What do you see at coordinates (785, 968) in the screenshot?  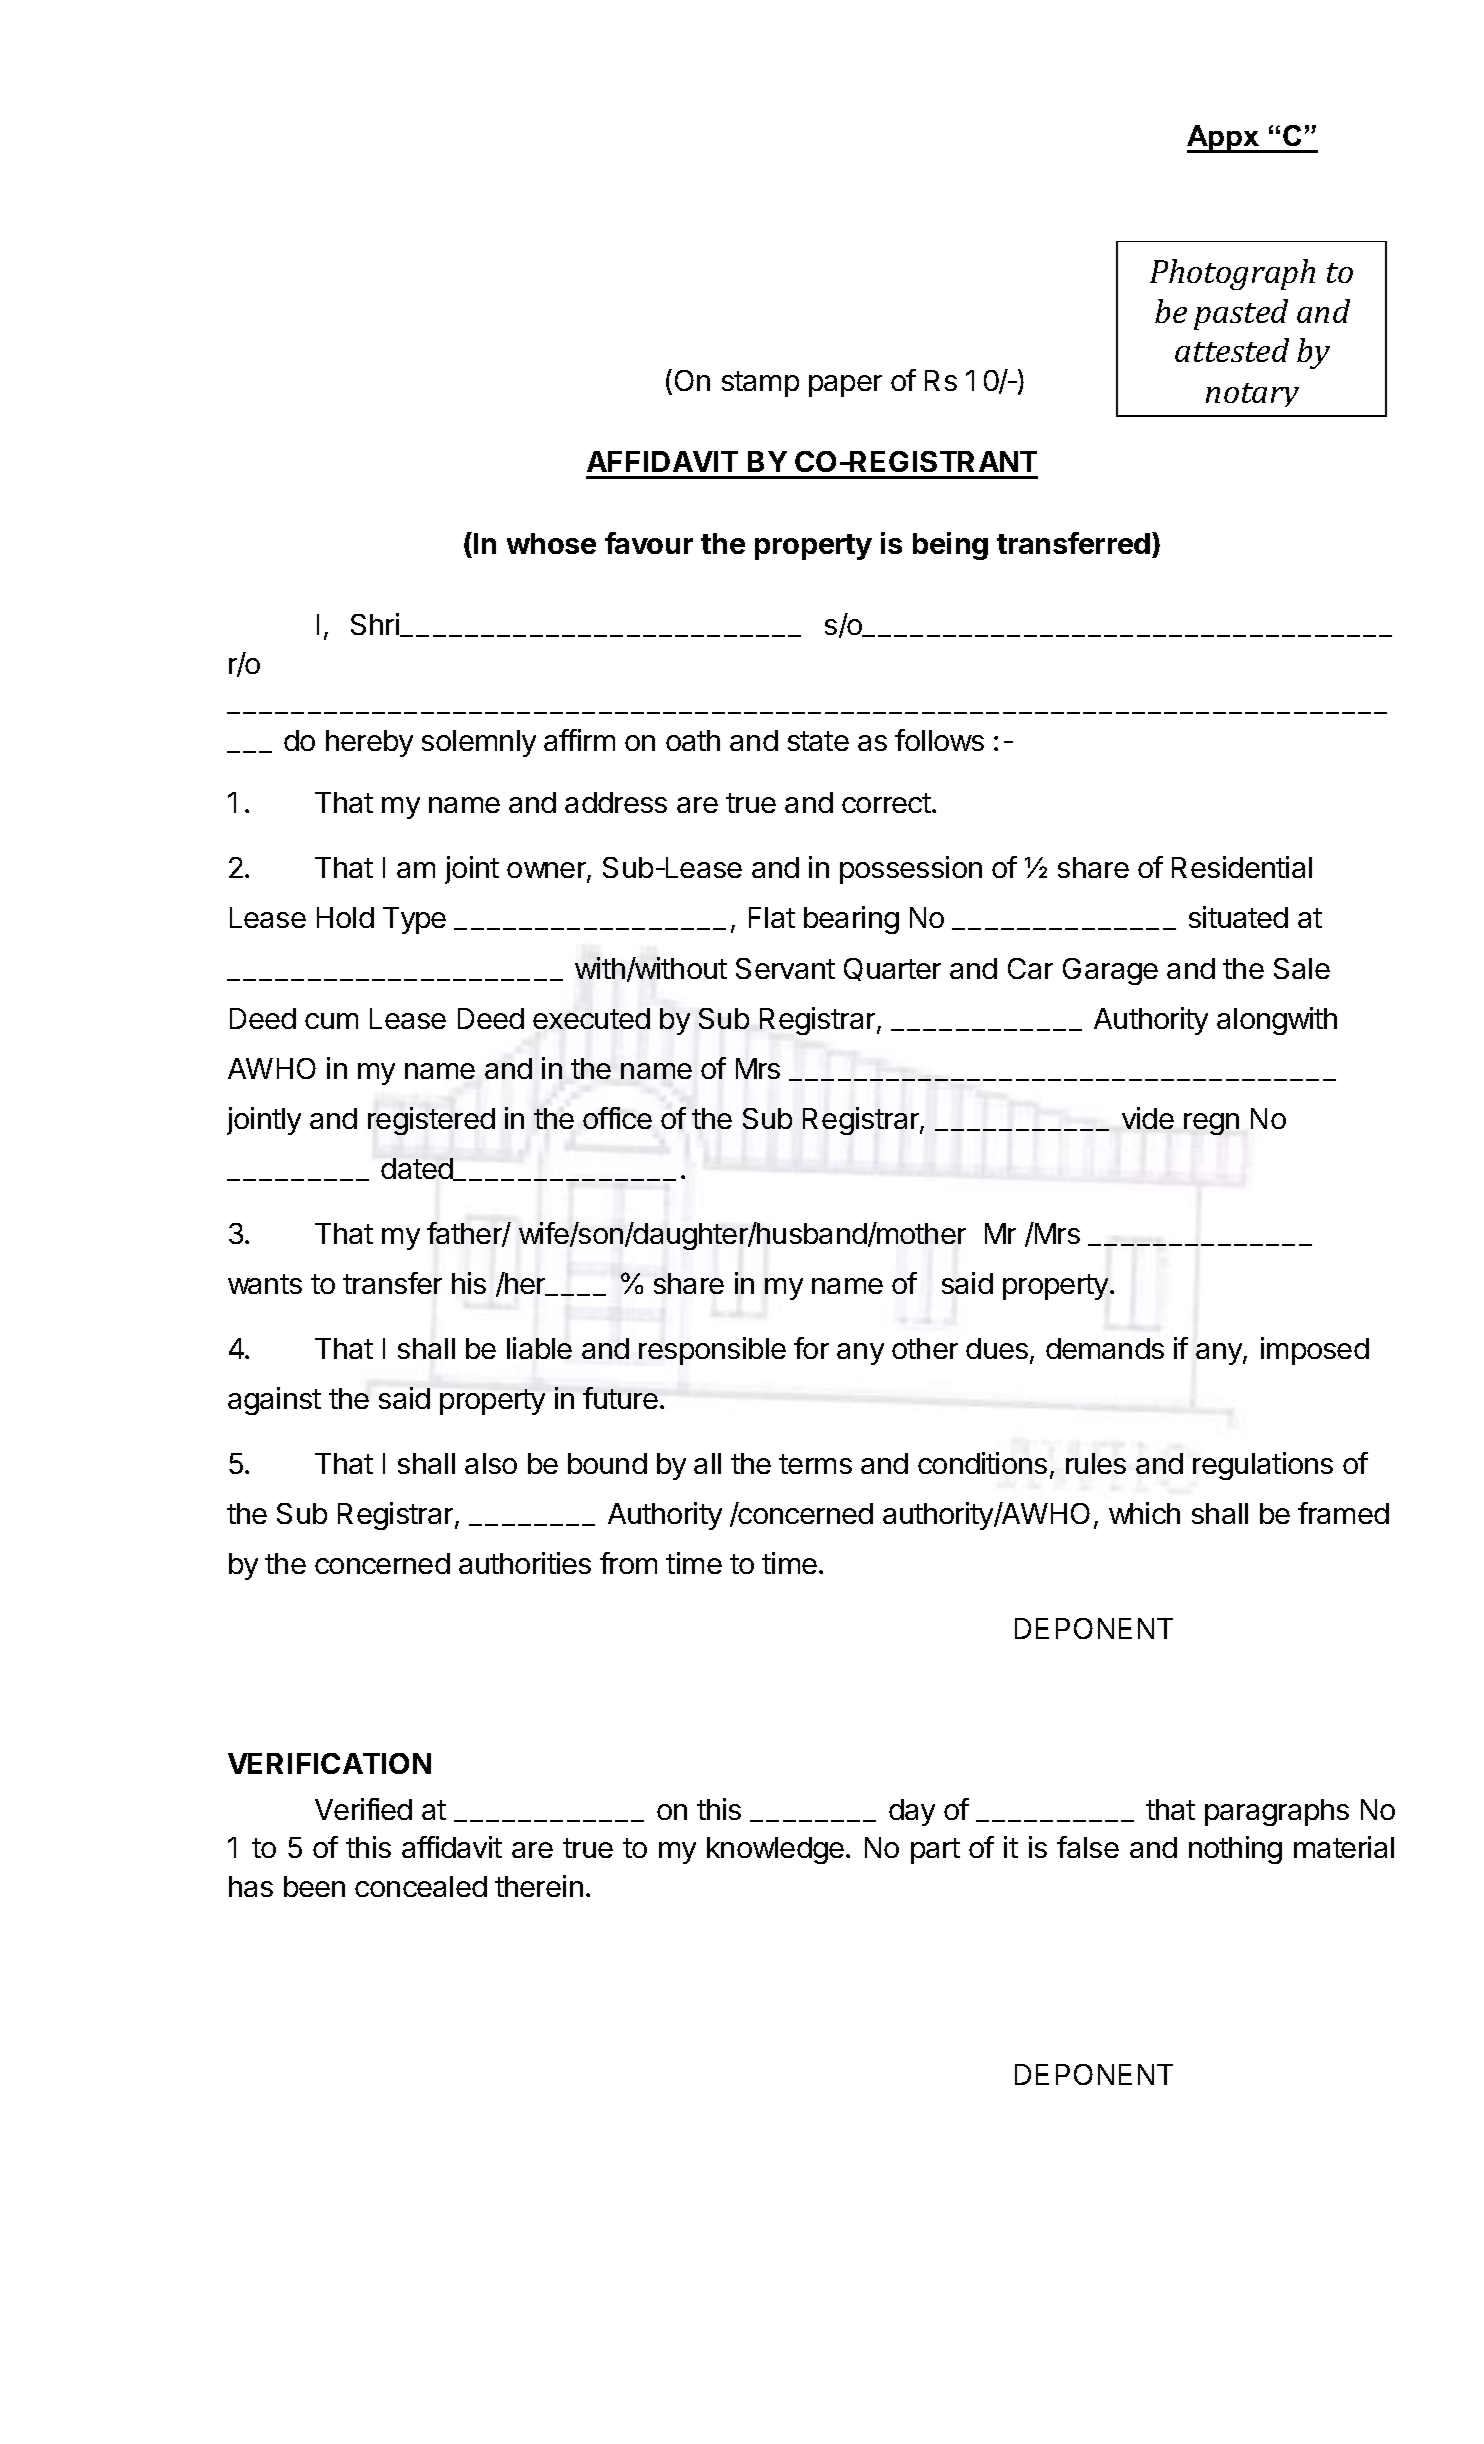 I see `Servant` at bounding box center [785, 968].
